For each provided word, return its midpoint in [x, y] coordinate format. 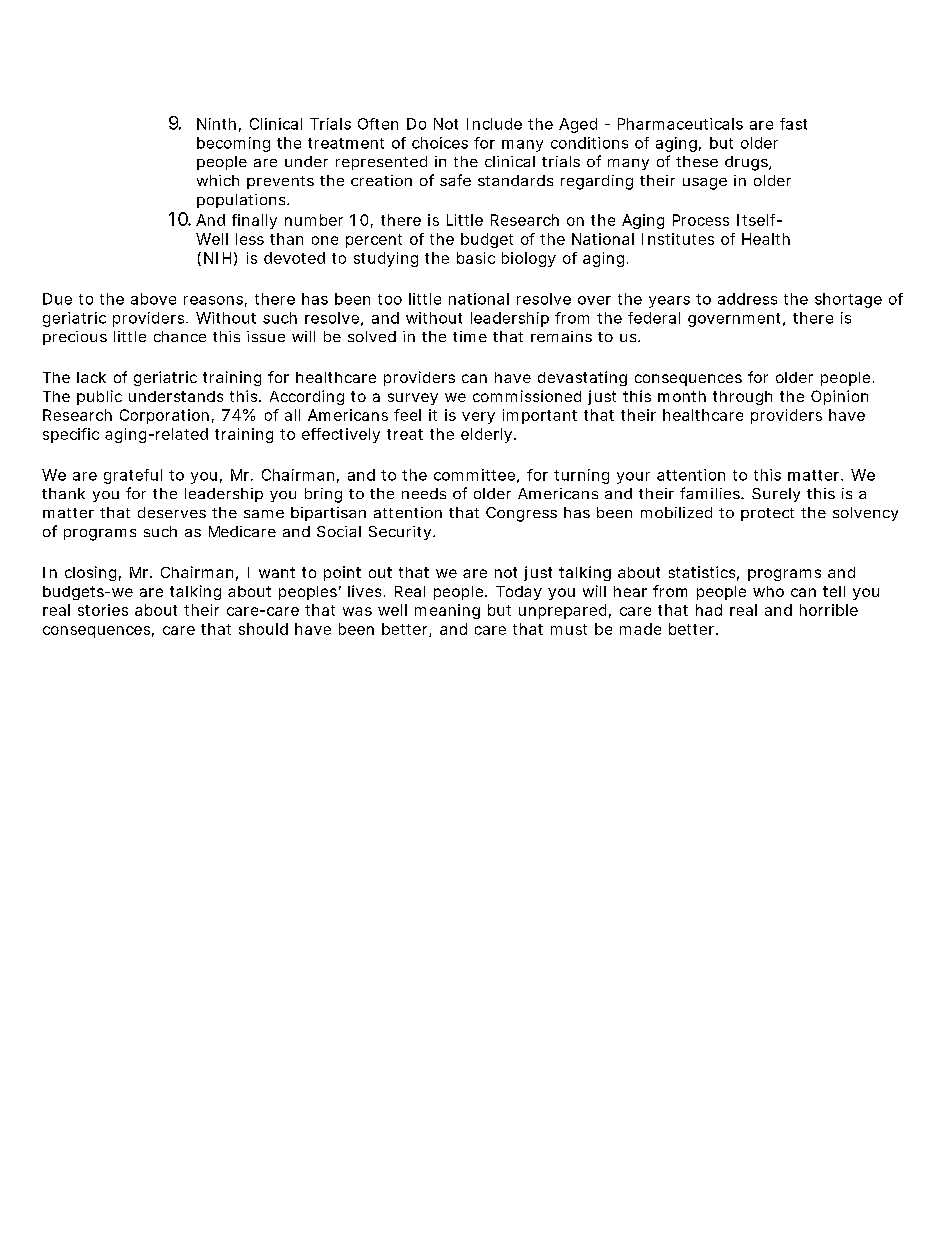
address [747, 299]
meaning [447, 611]
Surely [776, 495]
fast [793, 124]
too [390, 299]
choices [440, 143]
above [153, 299]
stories [103, 610]
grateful [133, 476]
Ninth [216, 124]
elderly [488, 435]
